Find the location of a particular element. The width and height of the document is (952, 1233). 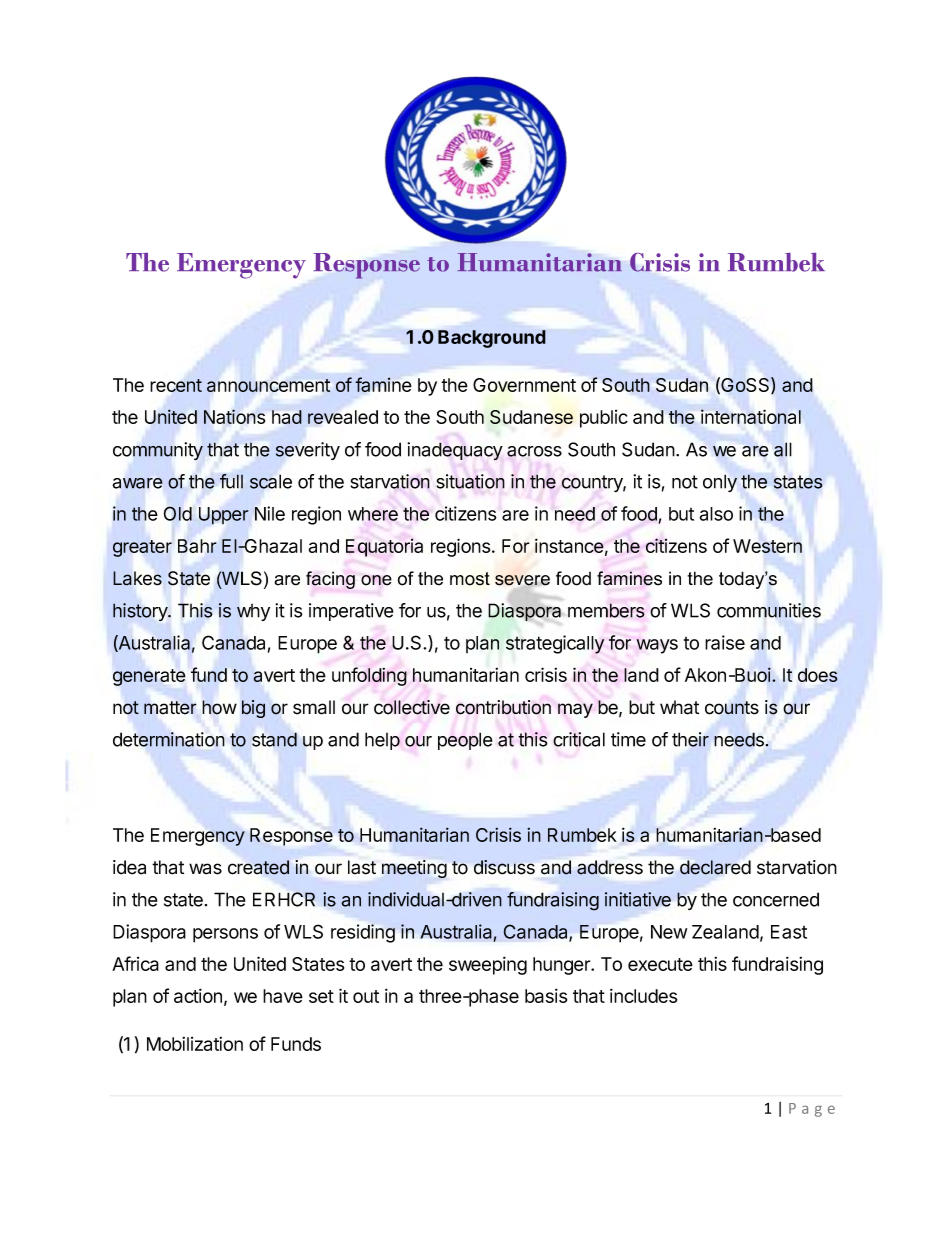

why is located at coordinates (253, 612).
